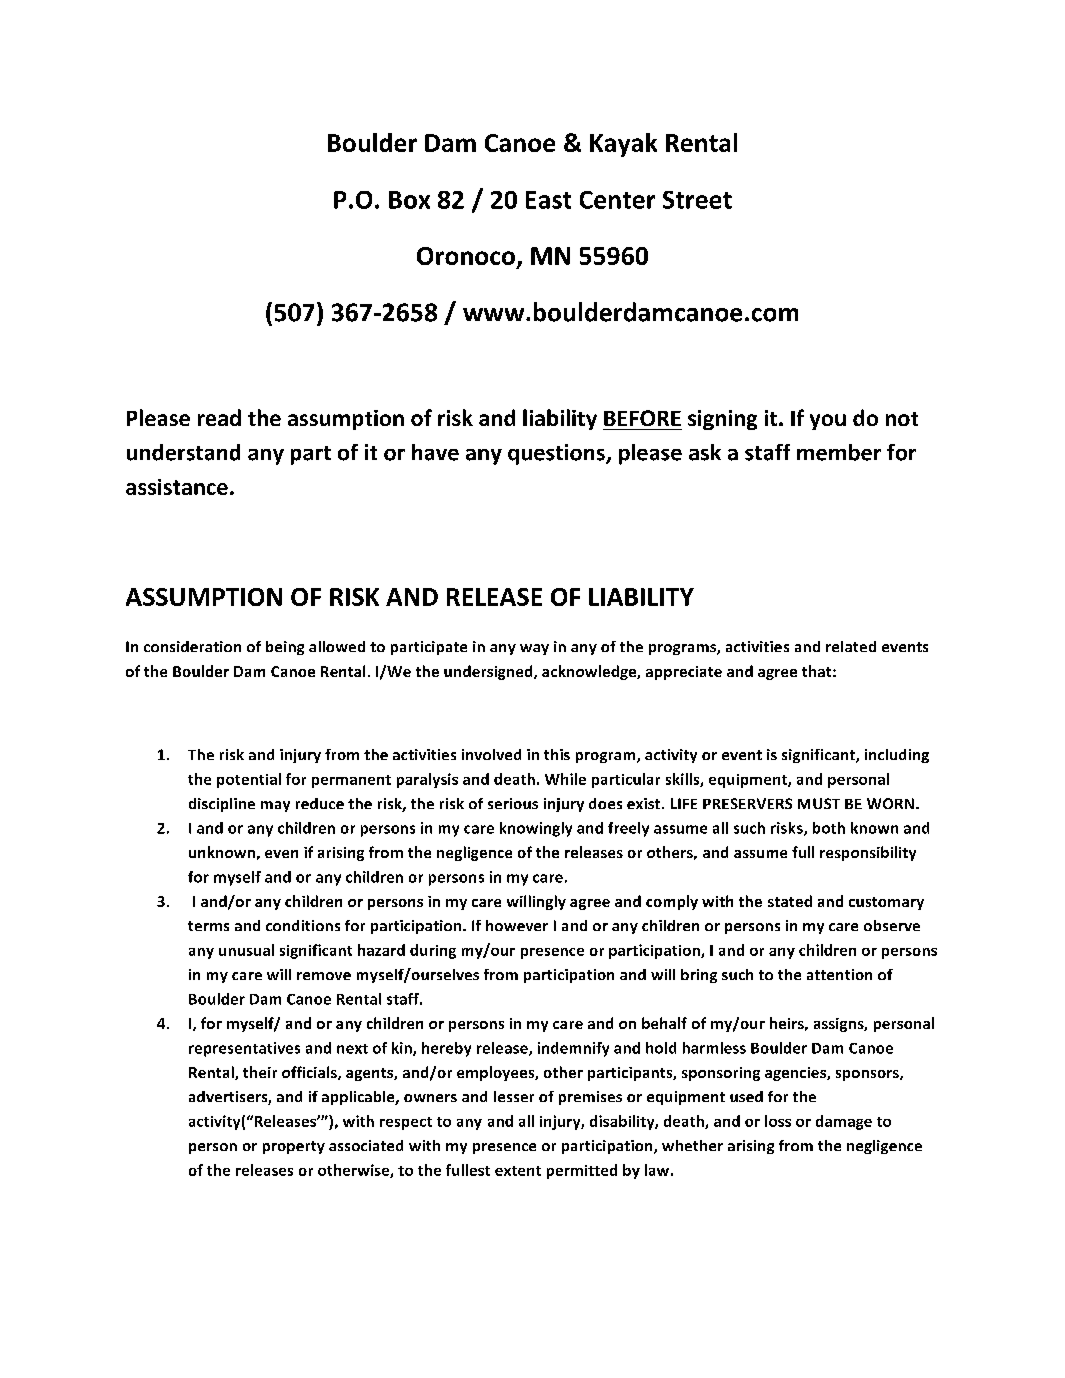  What do you see at coordinates (409, 200) in the page?
I see `Box` at bounding box center [409, 200].
